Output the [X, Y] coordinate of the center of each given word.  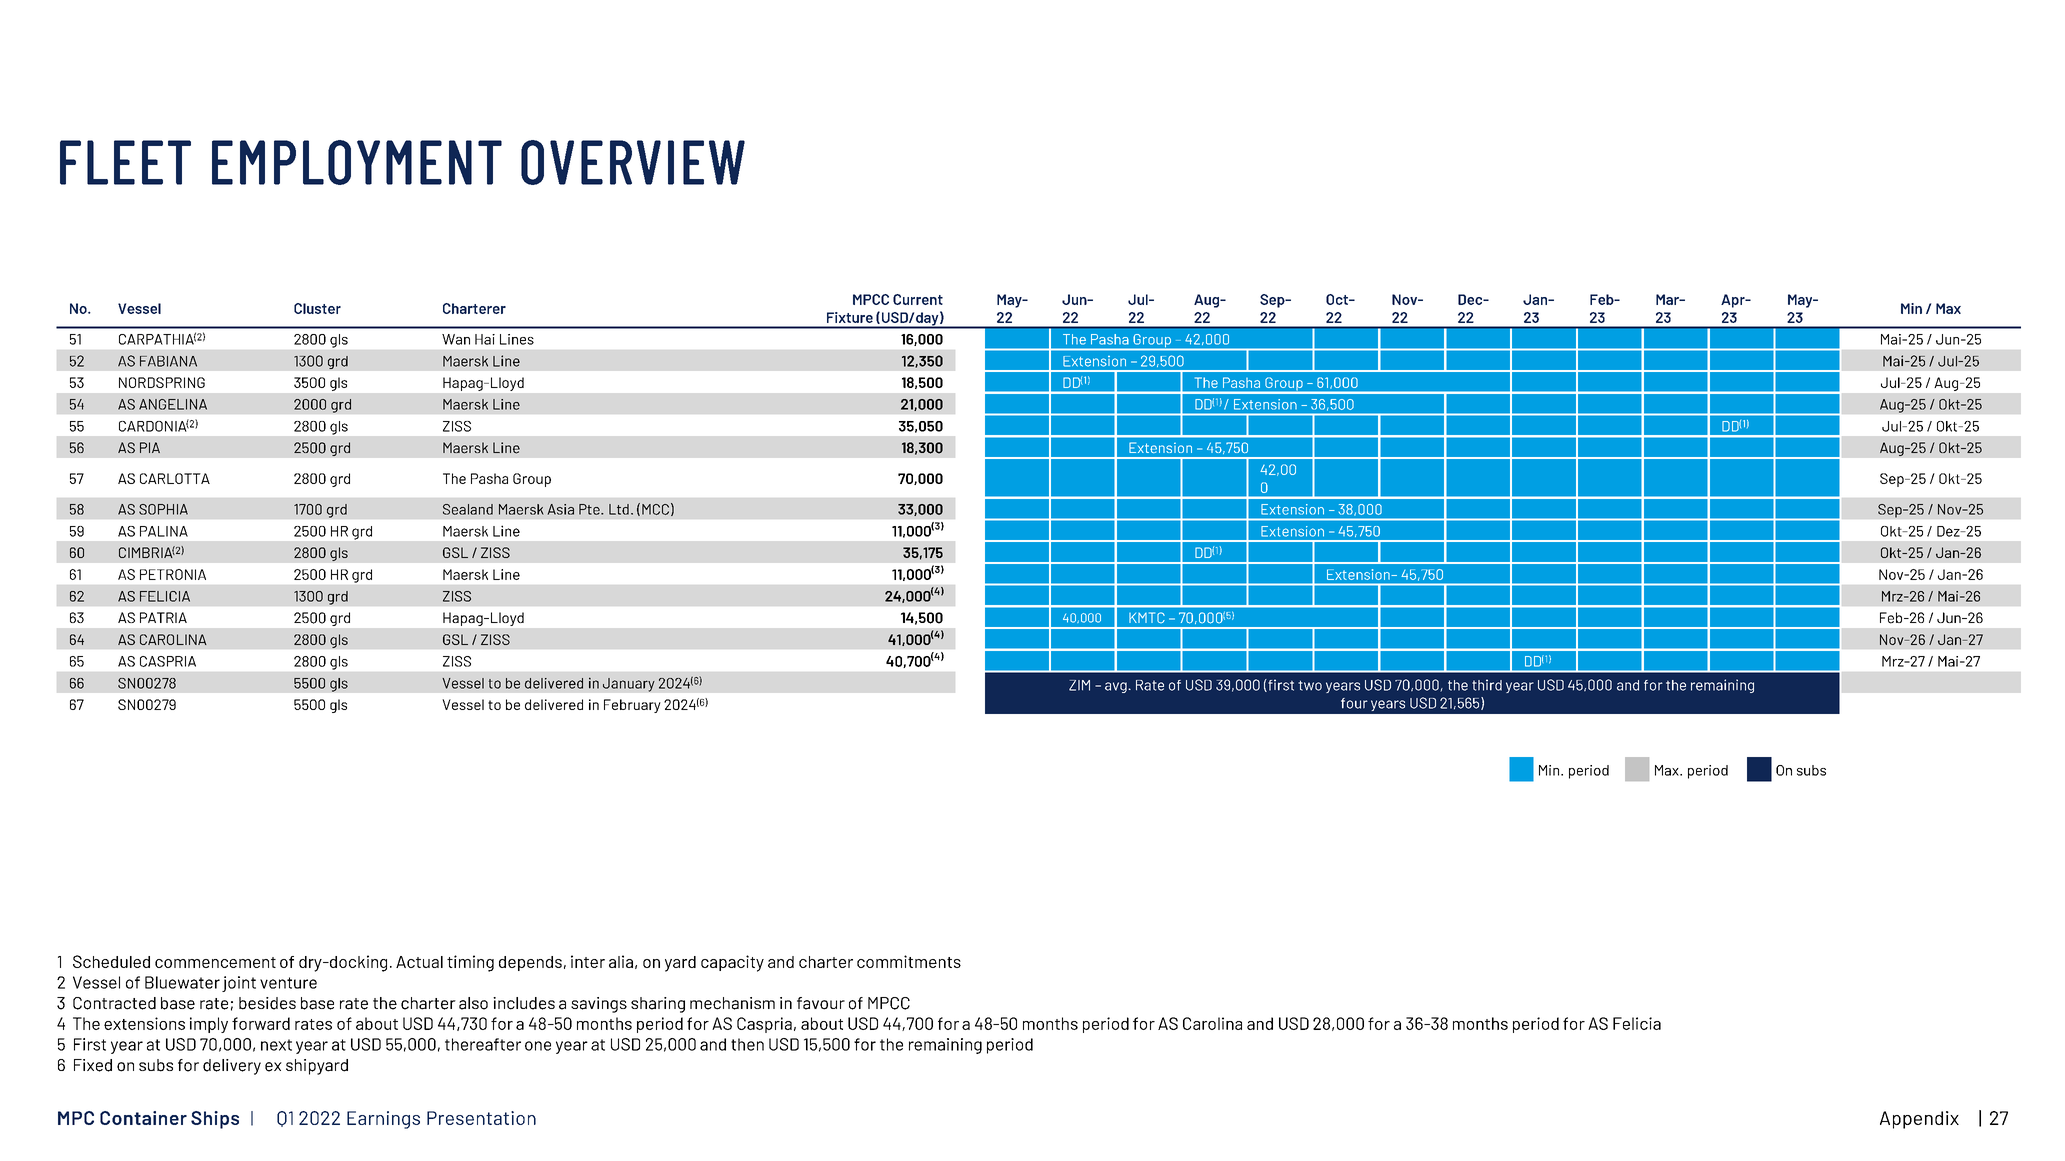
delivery [232, 1067]
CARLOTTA [175, 478]
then [747, 1044]
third [1487, 685]
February [632, 706]
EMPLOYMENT [357, 162]
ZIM [1079, 685]
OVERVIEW [633, 162]
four [1354, 703]
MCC [655, 509]
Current [918, 299]
